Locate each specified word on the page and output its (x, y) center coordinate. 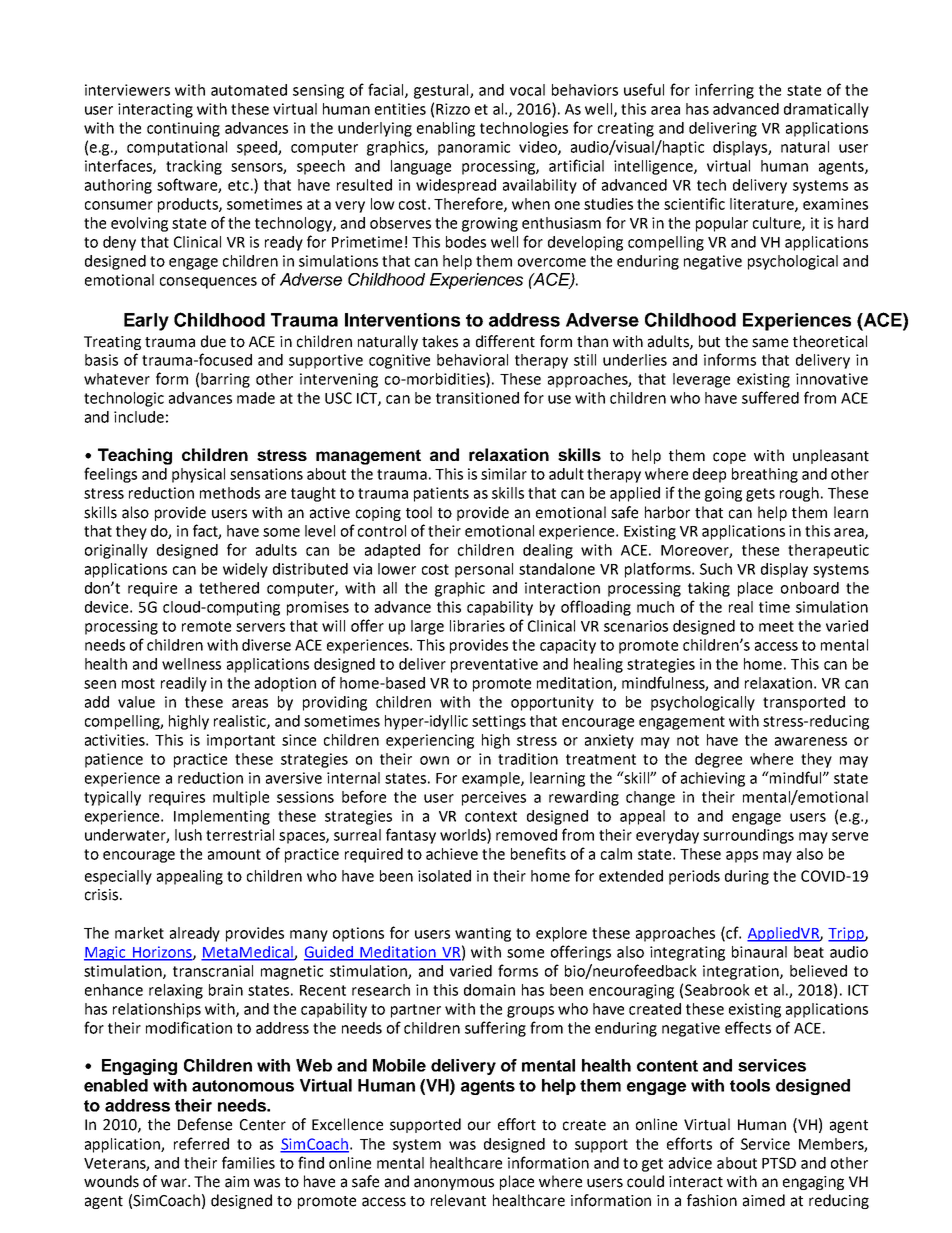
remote (206, 626)
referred (201, 1143)
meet (776, 626)
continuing (183, 129)
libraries (477, 626)
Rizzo (453, 109)
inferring (724, 91)
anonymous (454, 1184)
